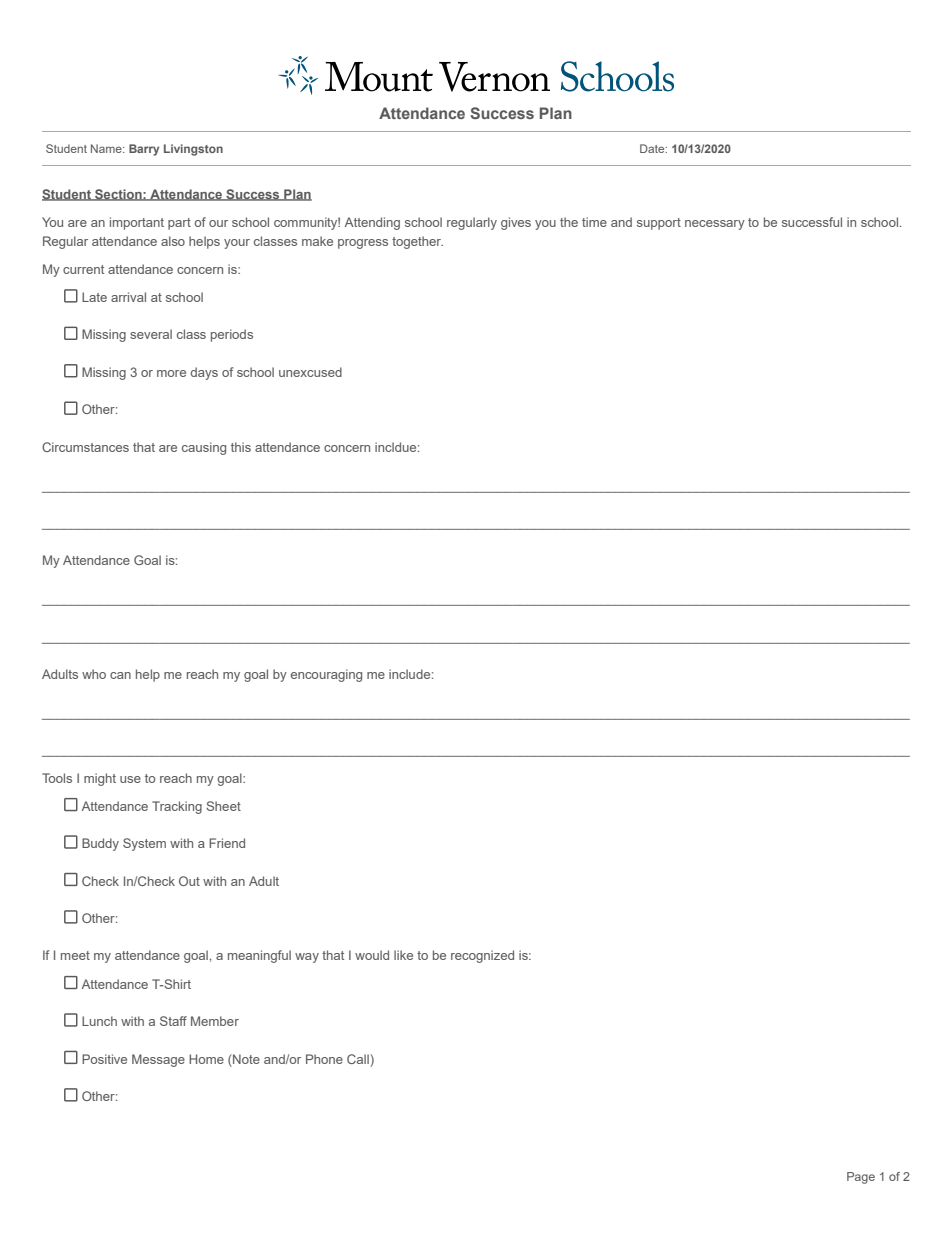 The width and height of the screenshot is (952, 1233). I want to click on causing, so click(204, 448).
